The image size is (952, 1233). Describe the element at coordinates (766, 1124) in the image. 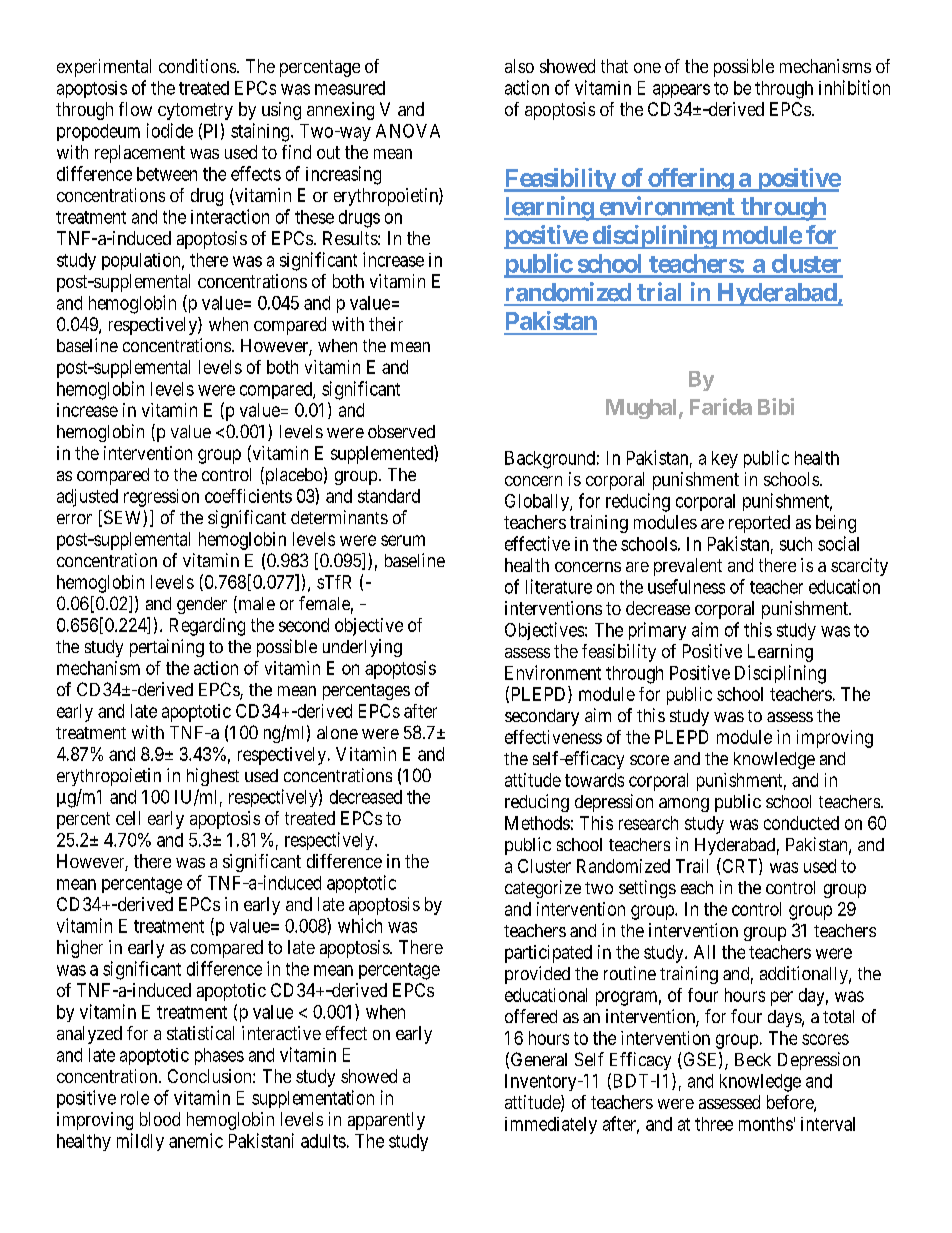

I see `months` at that location.
